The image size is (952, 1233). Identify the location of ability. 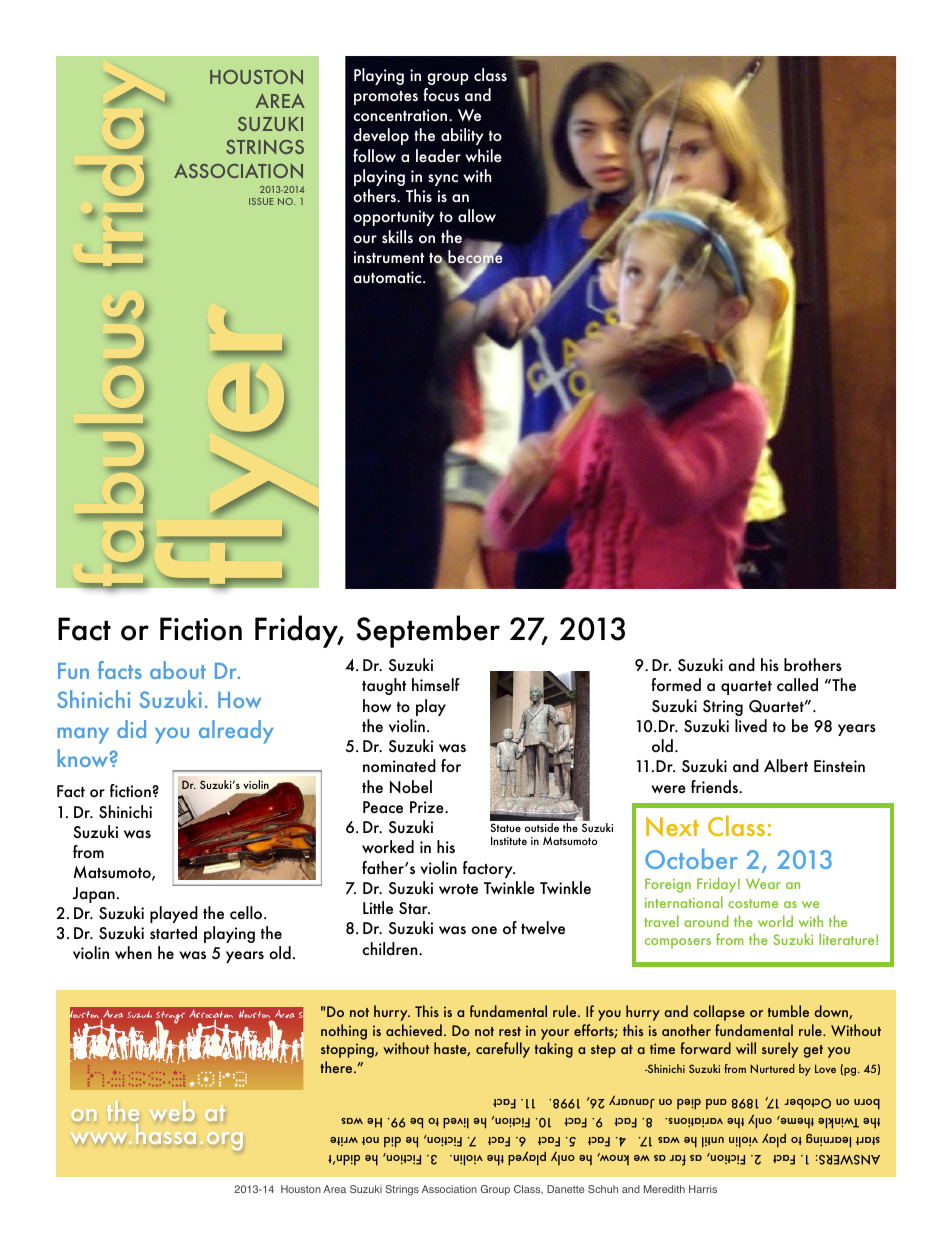
(462, 136).
